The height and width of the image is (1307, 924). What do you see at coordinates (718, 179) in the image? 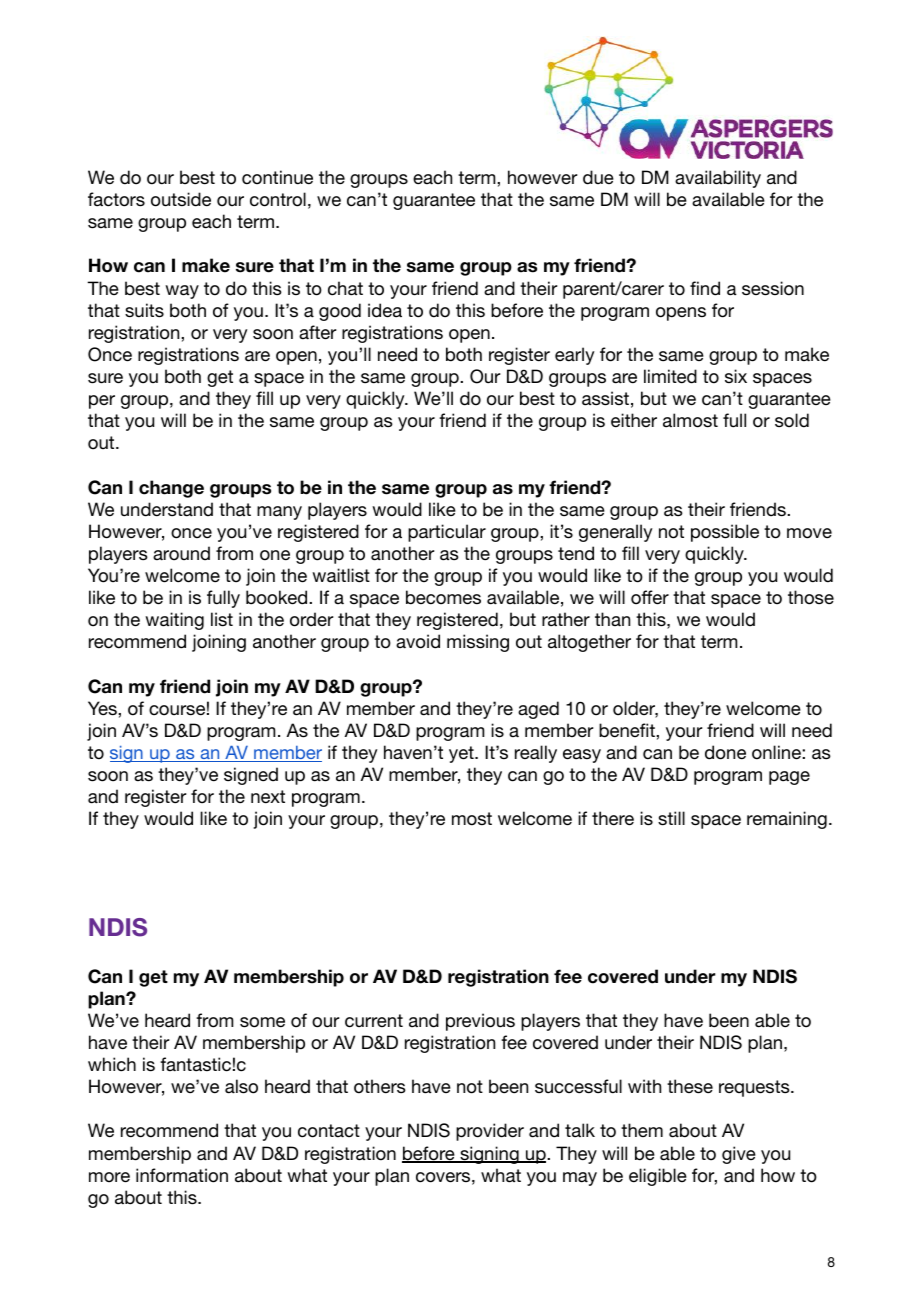
I see `availability` at bounding box center [718, 179].
